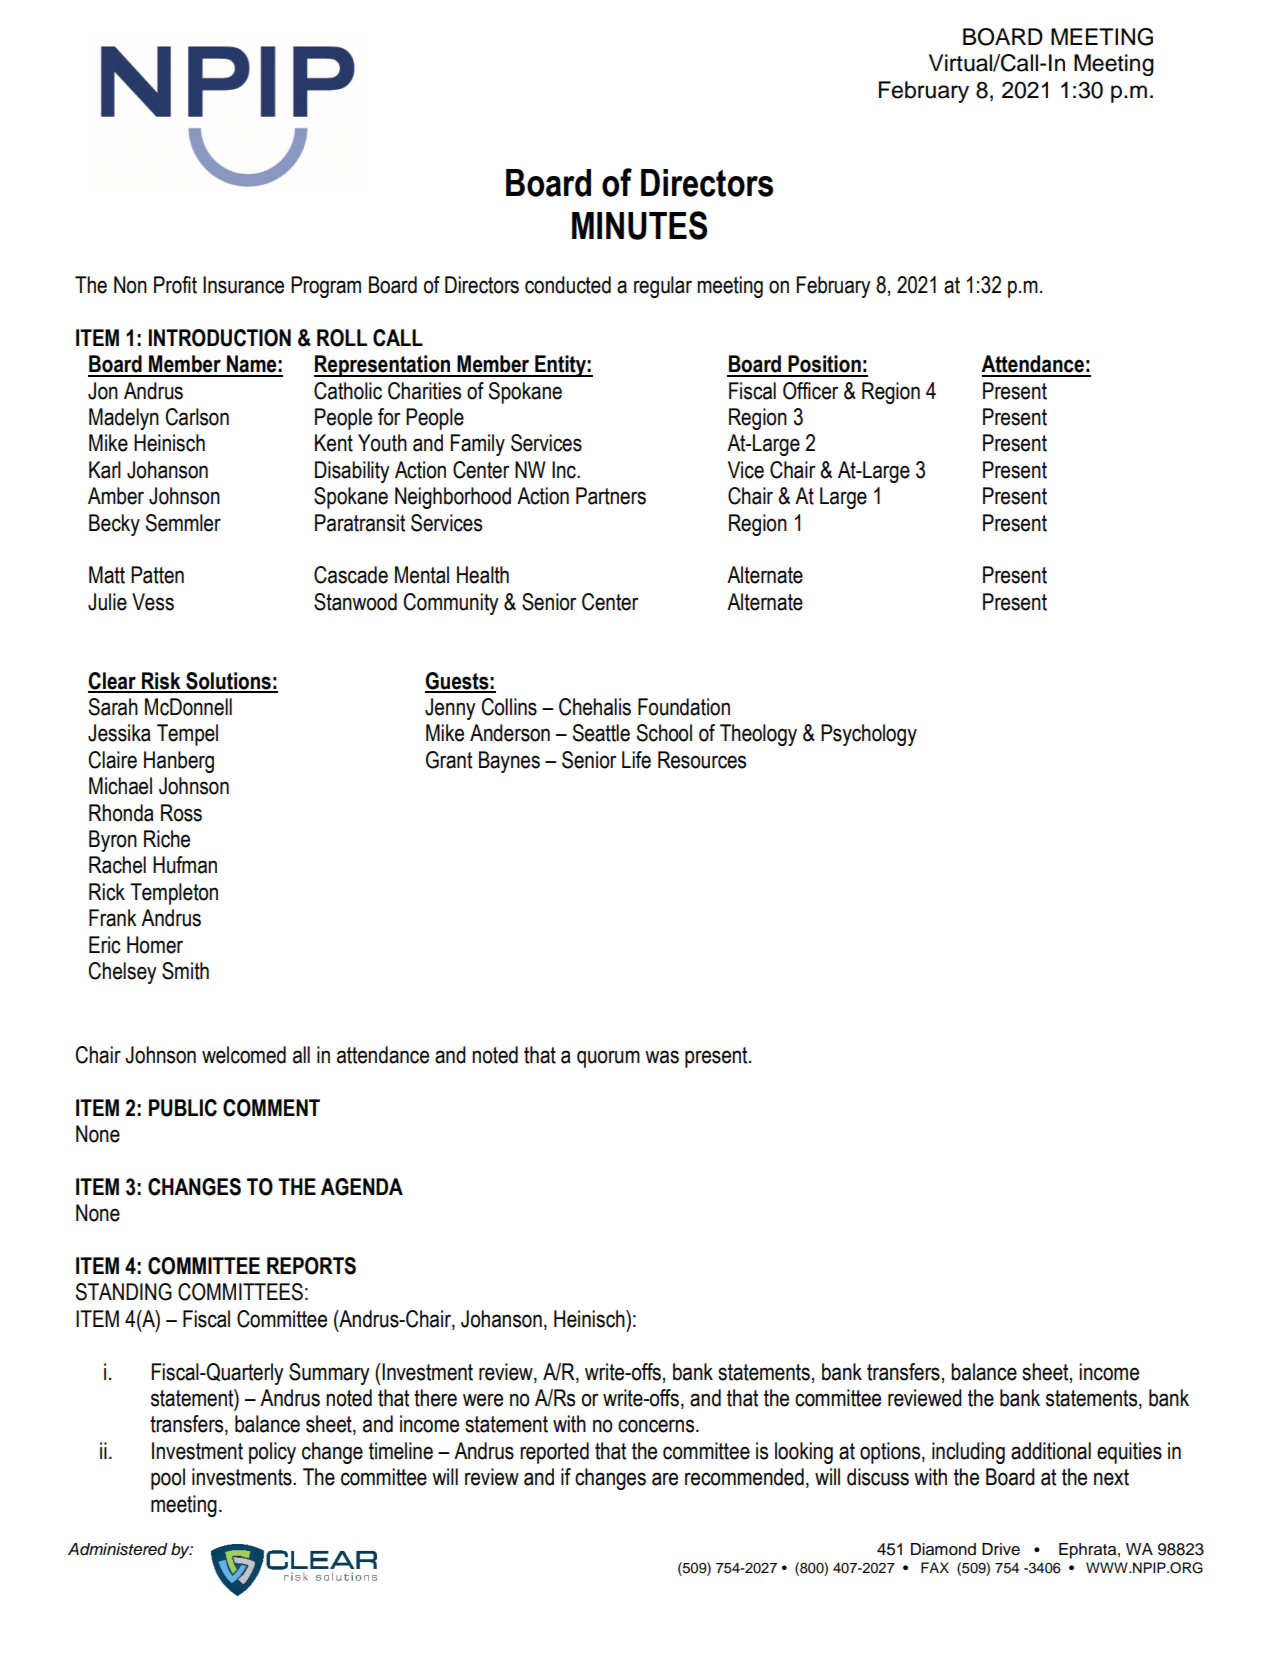  Describe the element at coordinates (665, 1479) in the document. I see `are` at that location.
